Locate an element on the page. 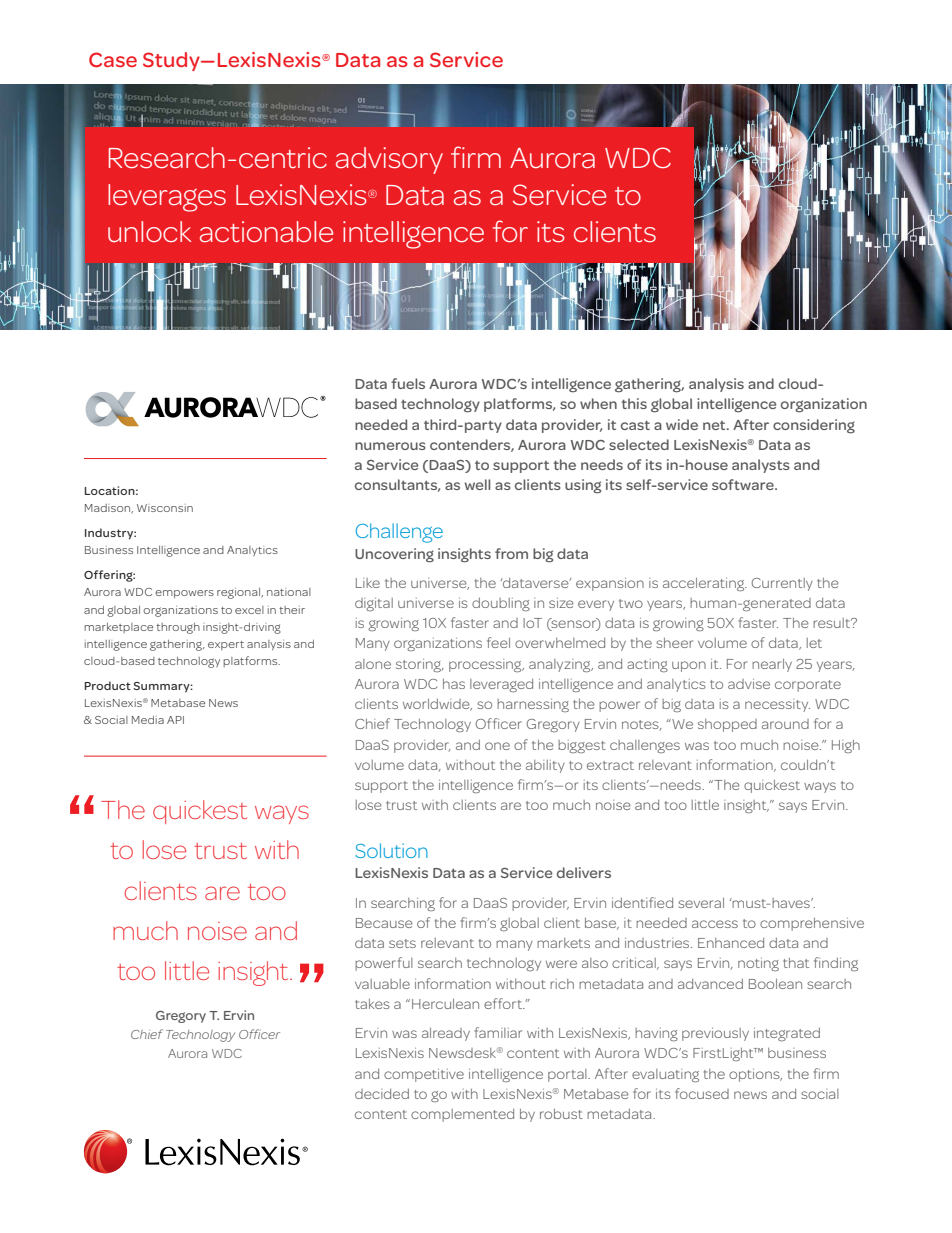 This document has width=952, height=1233. decided is located at coordinates (382, 1093).
